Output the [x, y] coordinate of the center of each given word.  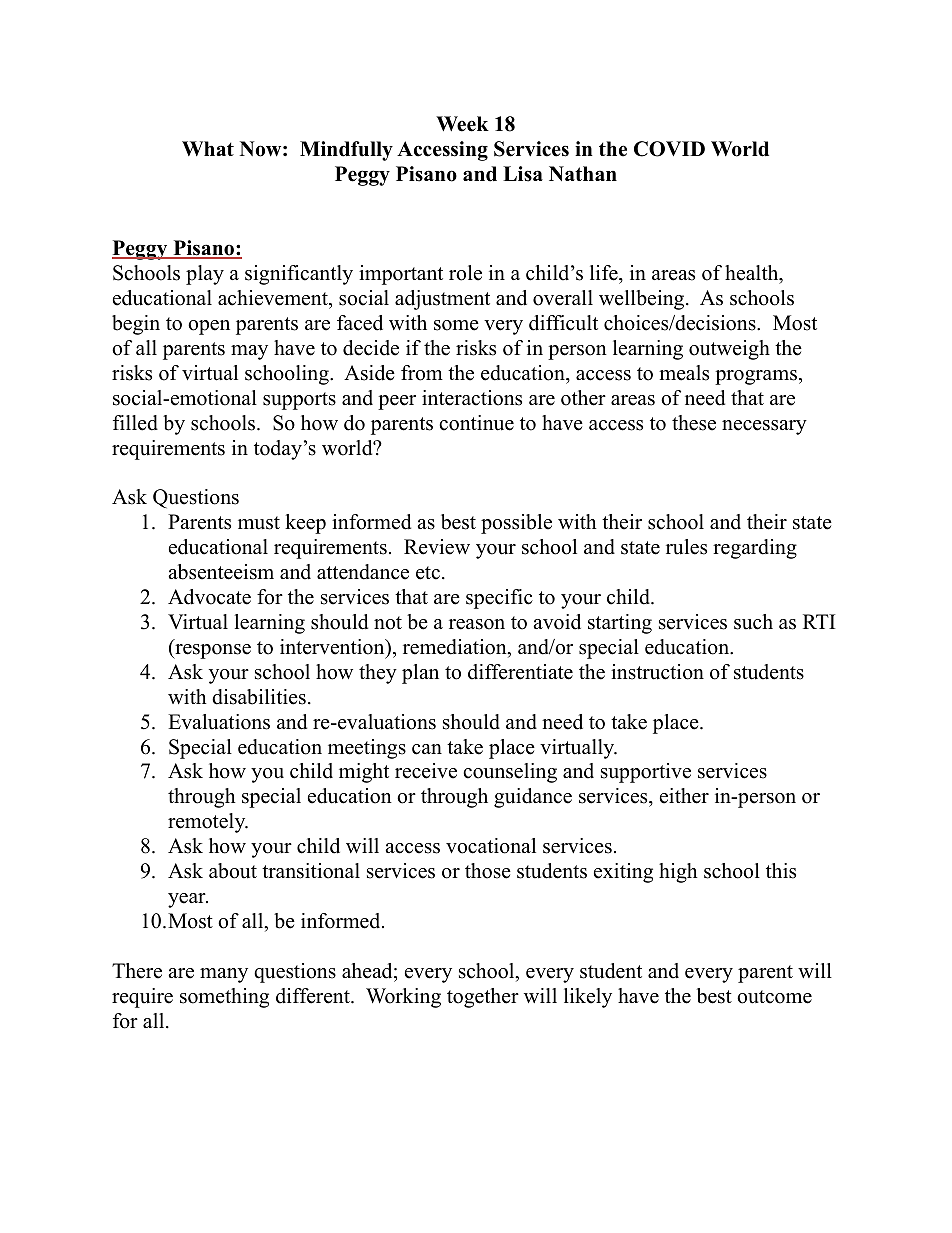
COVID [669, 149]
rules [686, 547]
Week [462, 124]
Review [437, 547]
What [208, 148]
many [224, 975]
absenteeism [221, 572]
